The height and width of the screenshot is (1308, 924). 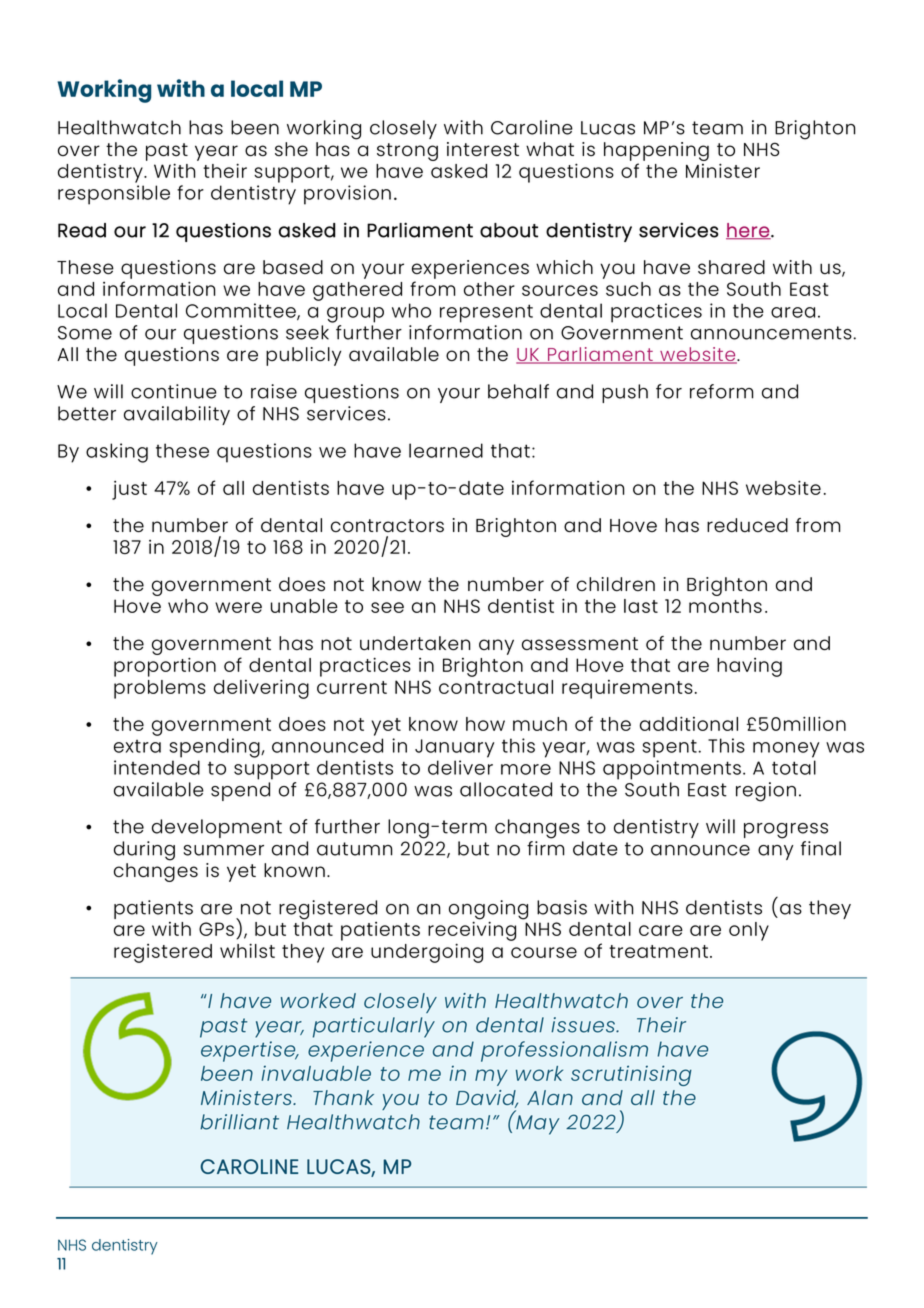 I want to click on reduced, so click(x=747, y=525).
